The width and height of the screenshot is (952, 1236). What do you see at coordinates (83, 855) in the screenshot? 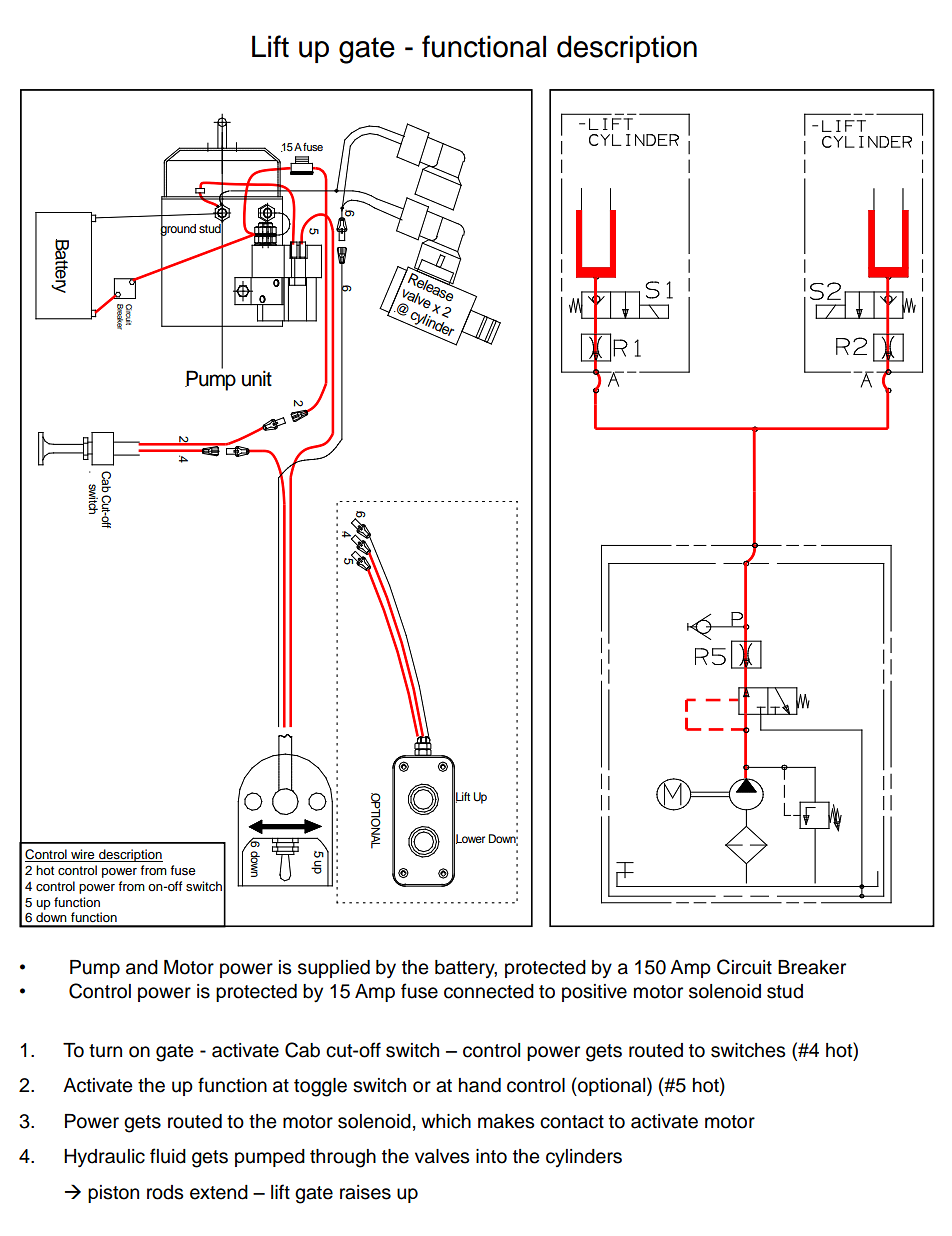
I see `wire` at bounding box center [83, 855].
